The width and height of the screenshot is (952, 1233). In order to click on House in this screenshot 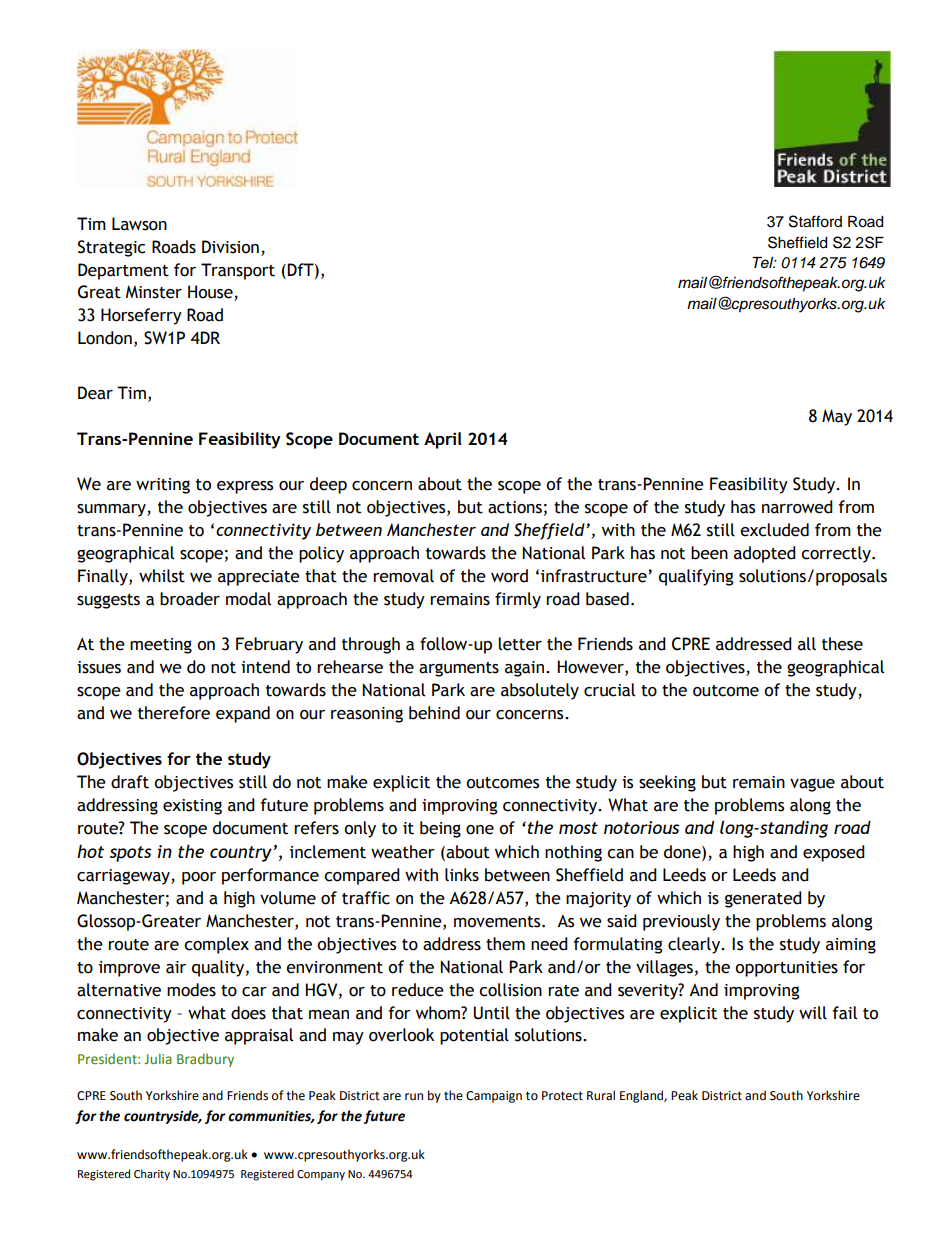, I will do `click(211, 293)`.
